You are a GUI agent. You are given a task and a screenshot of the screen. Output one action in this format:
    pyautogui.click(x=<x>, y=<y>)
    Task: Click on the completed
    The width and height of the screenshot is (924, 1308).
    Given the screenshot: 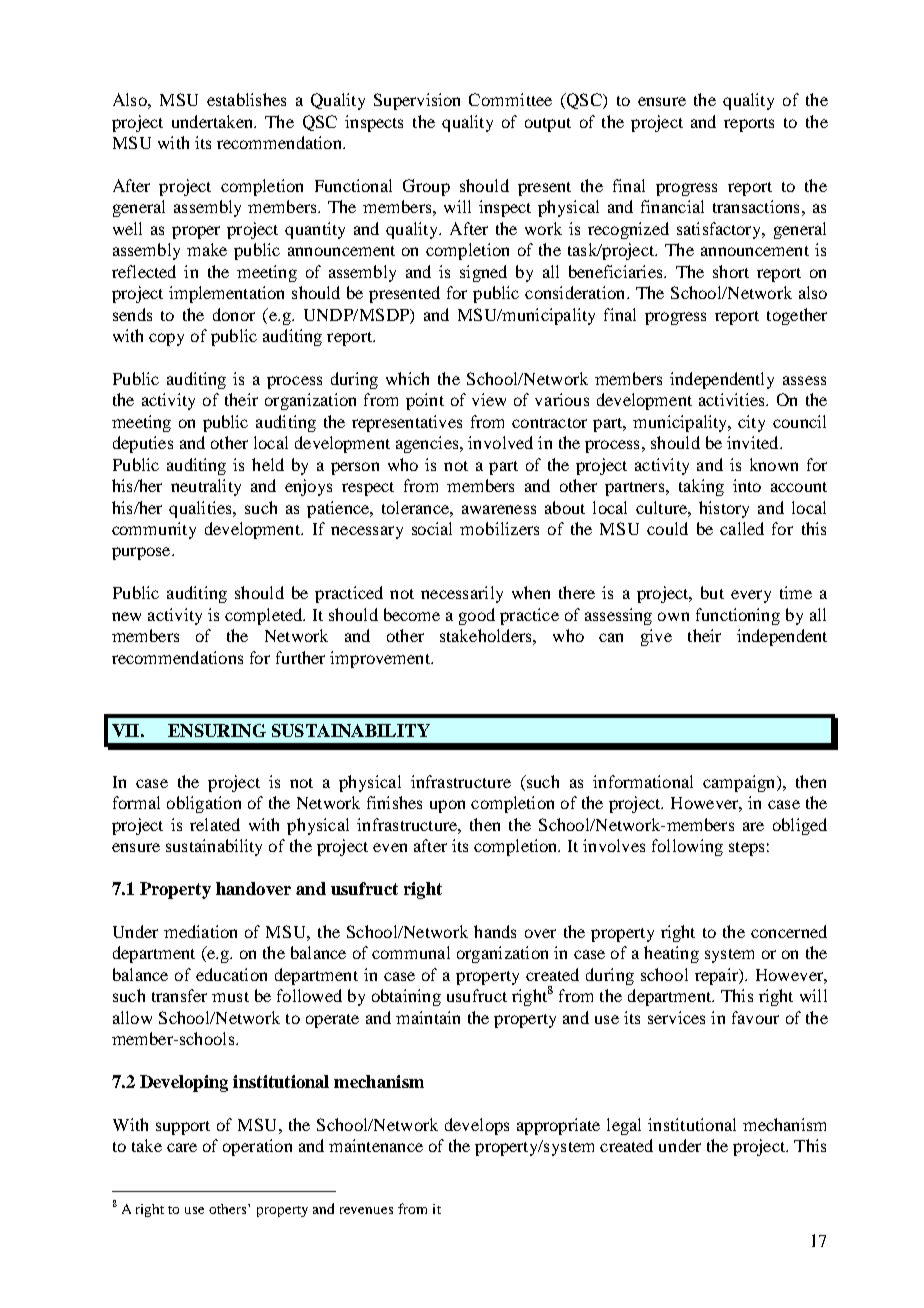 What is the action you would take?
    pyautogui.click(x=265, y=616)
